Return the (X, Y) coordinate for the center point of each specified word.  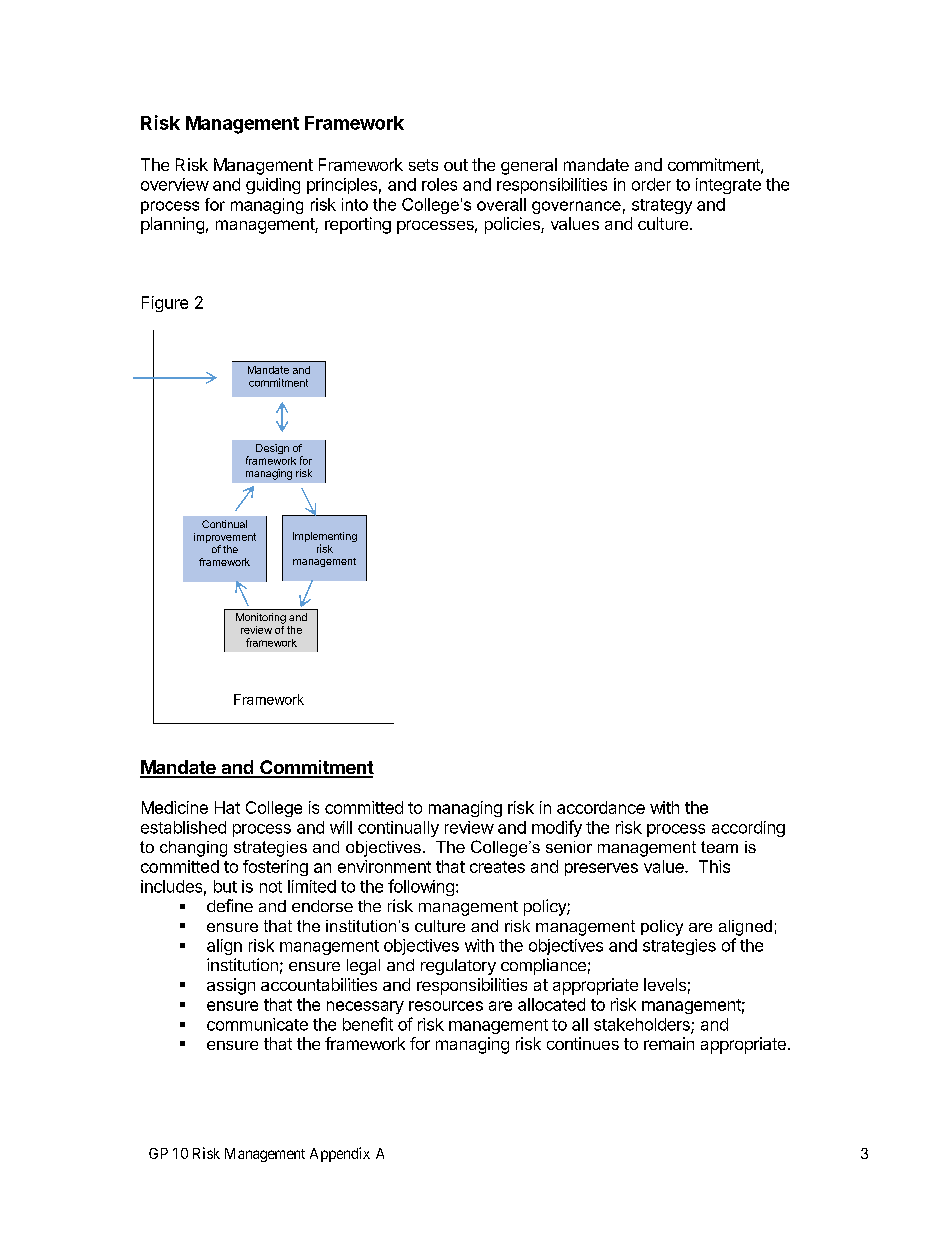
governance (576, 207)
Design (272, 449)
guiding (273, 186)
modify (557, 828)
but (225, 886)
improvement (225, 538)
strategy (662, 206)
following (421, 887)
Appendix (340, 1154)
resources (446, 1006)
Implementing (325, 538)
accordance (601, 807)
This (714, 866)
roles (439, 184)
